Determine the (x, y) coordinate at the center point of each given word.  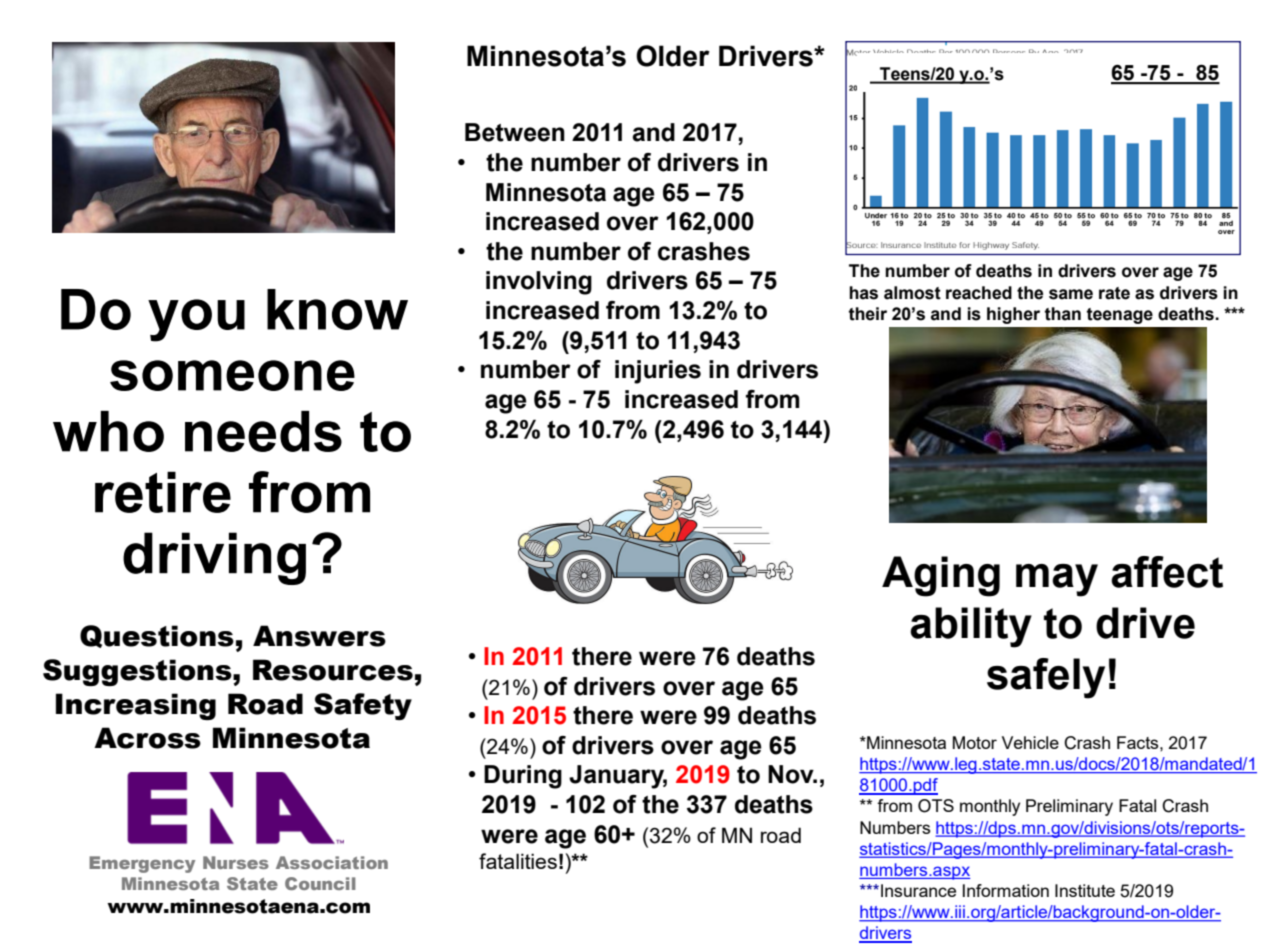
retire (163, 492)
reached (979, 293)
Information (1006, 890)
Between (515, 132)
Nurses (236, 862)
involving (539, 283)
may (1057, 580)
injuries (658, 372)
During (523, 777)
